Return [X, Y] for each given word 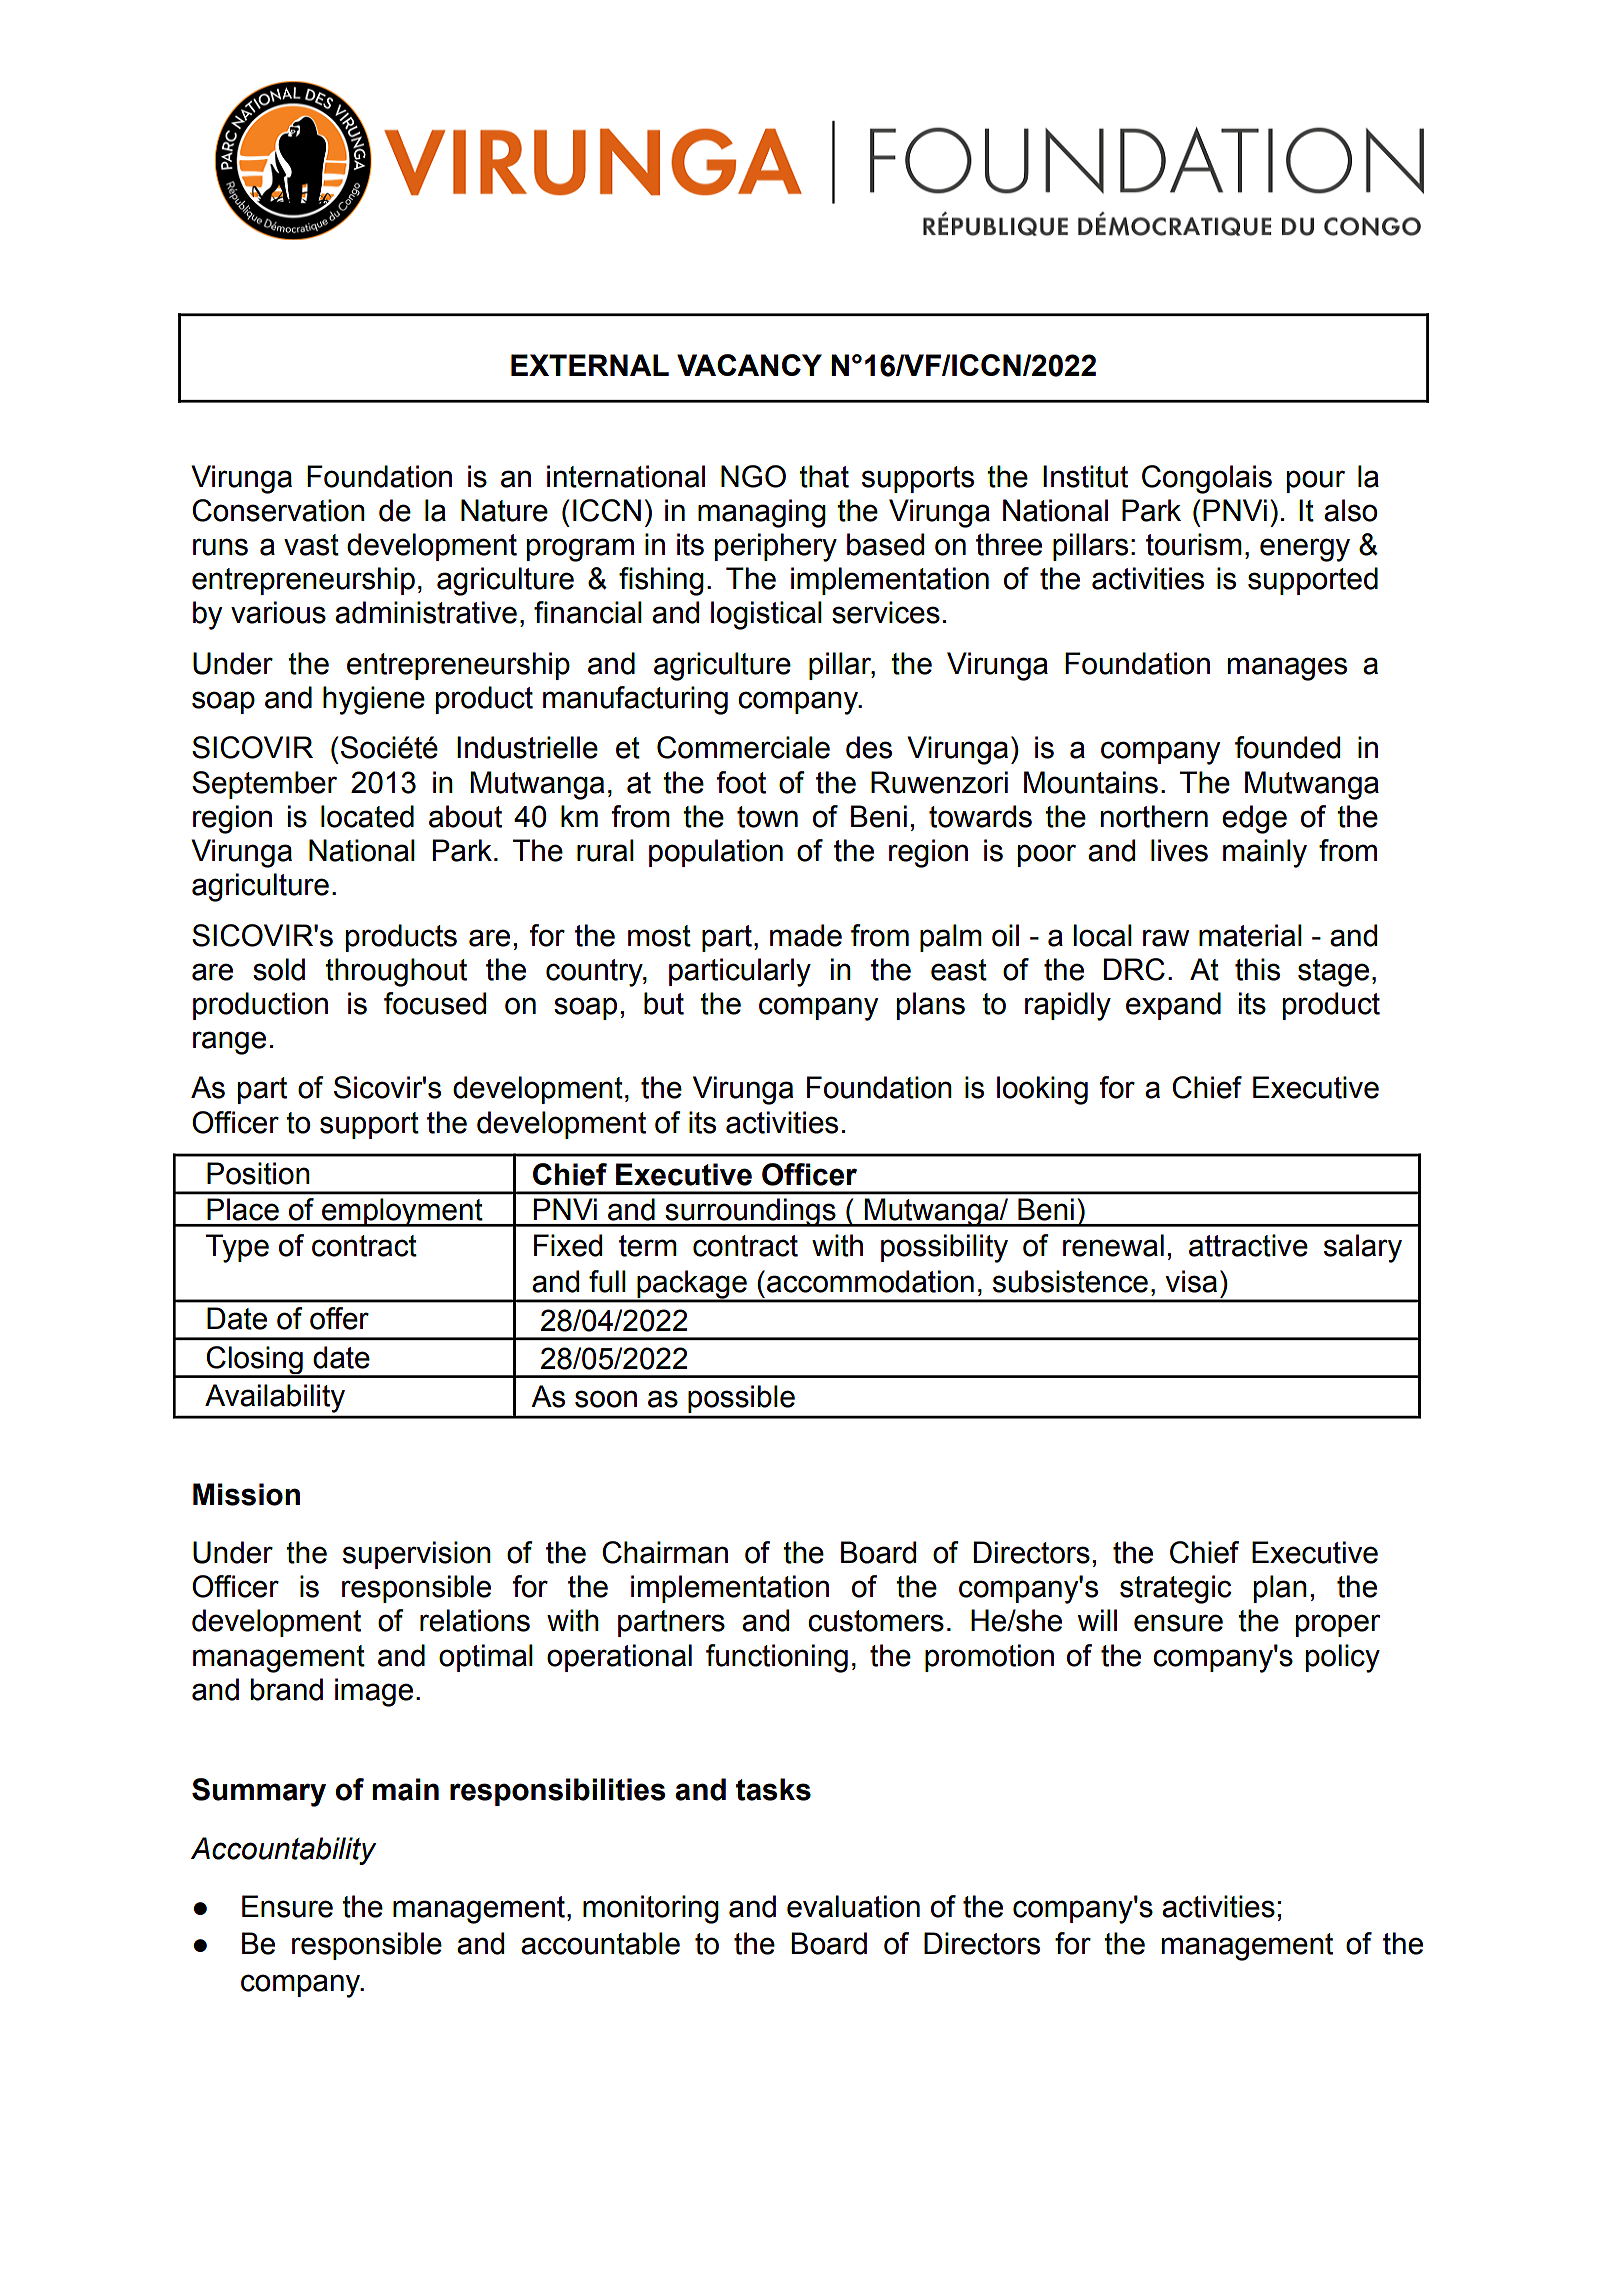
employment [402, 1212]
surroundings [750, 1212]
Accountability [283, 1851]
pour [1316, 481]
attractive [1248, 1245]
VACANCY [749, 365]
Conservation [278, 510]
